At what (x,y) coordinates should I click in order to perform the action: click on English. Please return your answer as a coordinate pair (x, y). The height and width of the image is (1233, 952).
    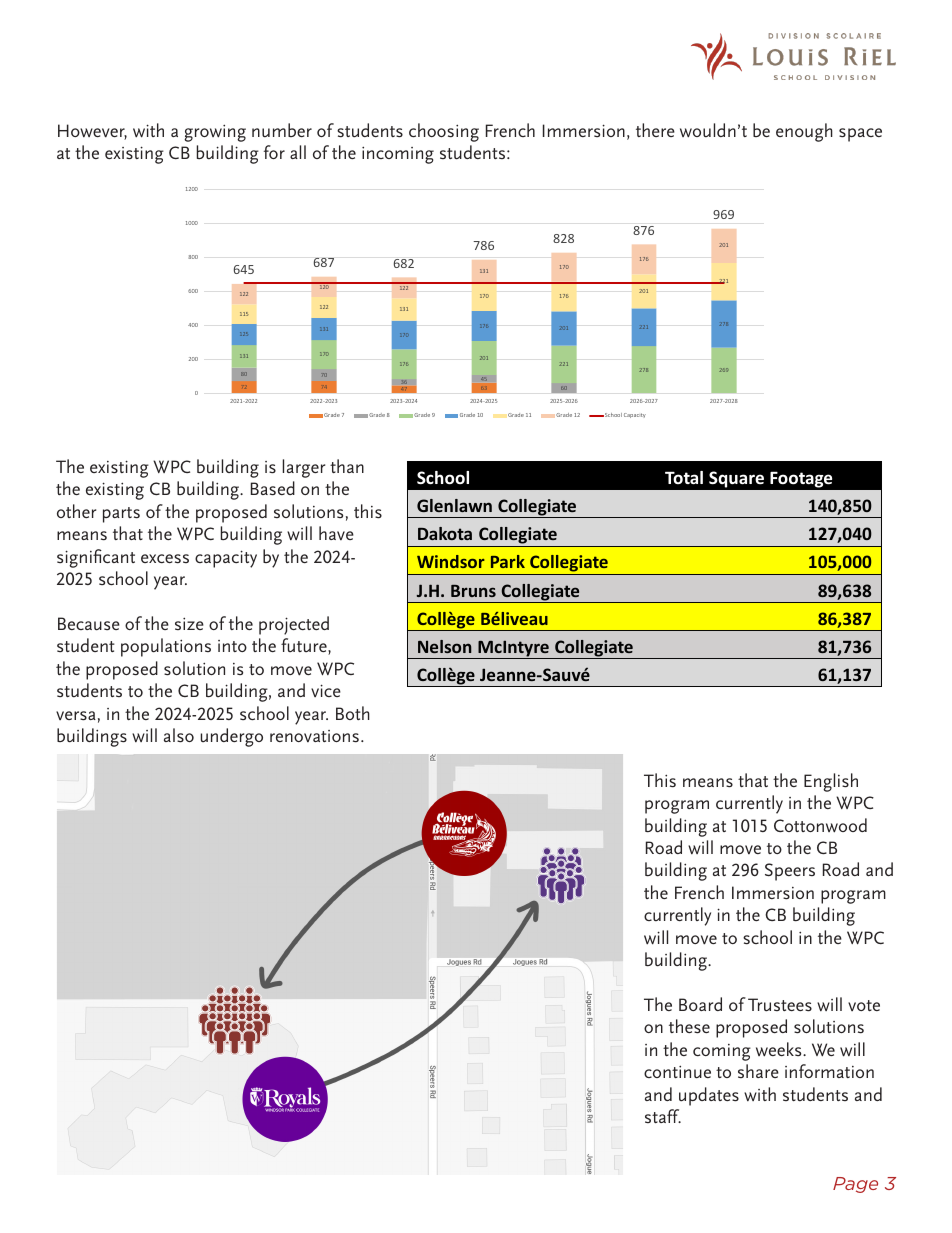
    Looking at the image, I should click on (831, 782).
